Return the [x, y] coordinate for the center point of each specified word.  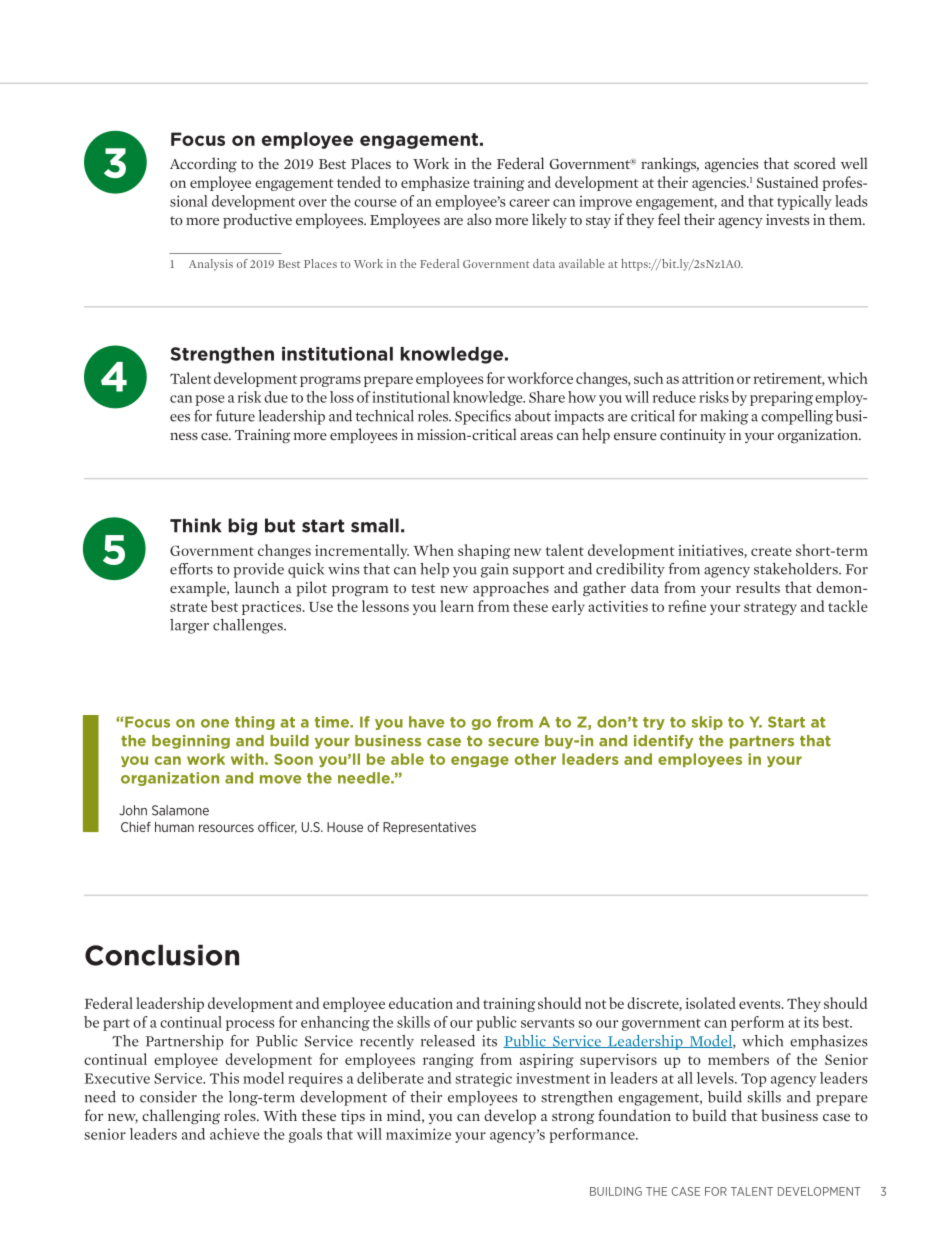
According [203, 165]
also [479, 219]
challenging [181, 1117]
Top [753, 1080]
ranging [448, 1061]
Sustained [787, 182]
